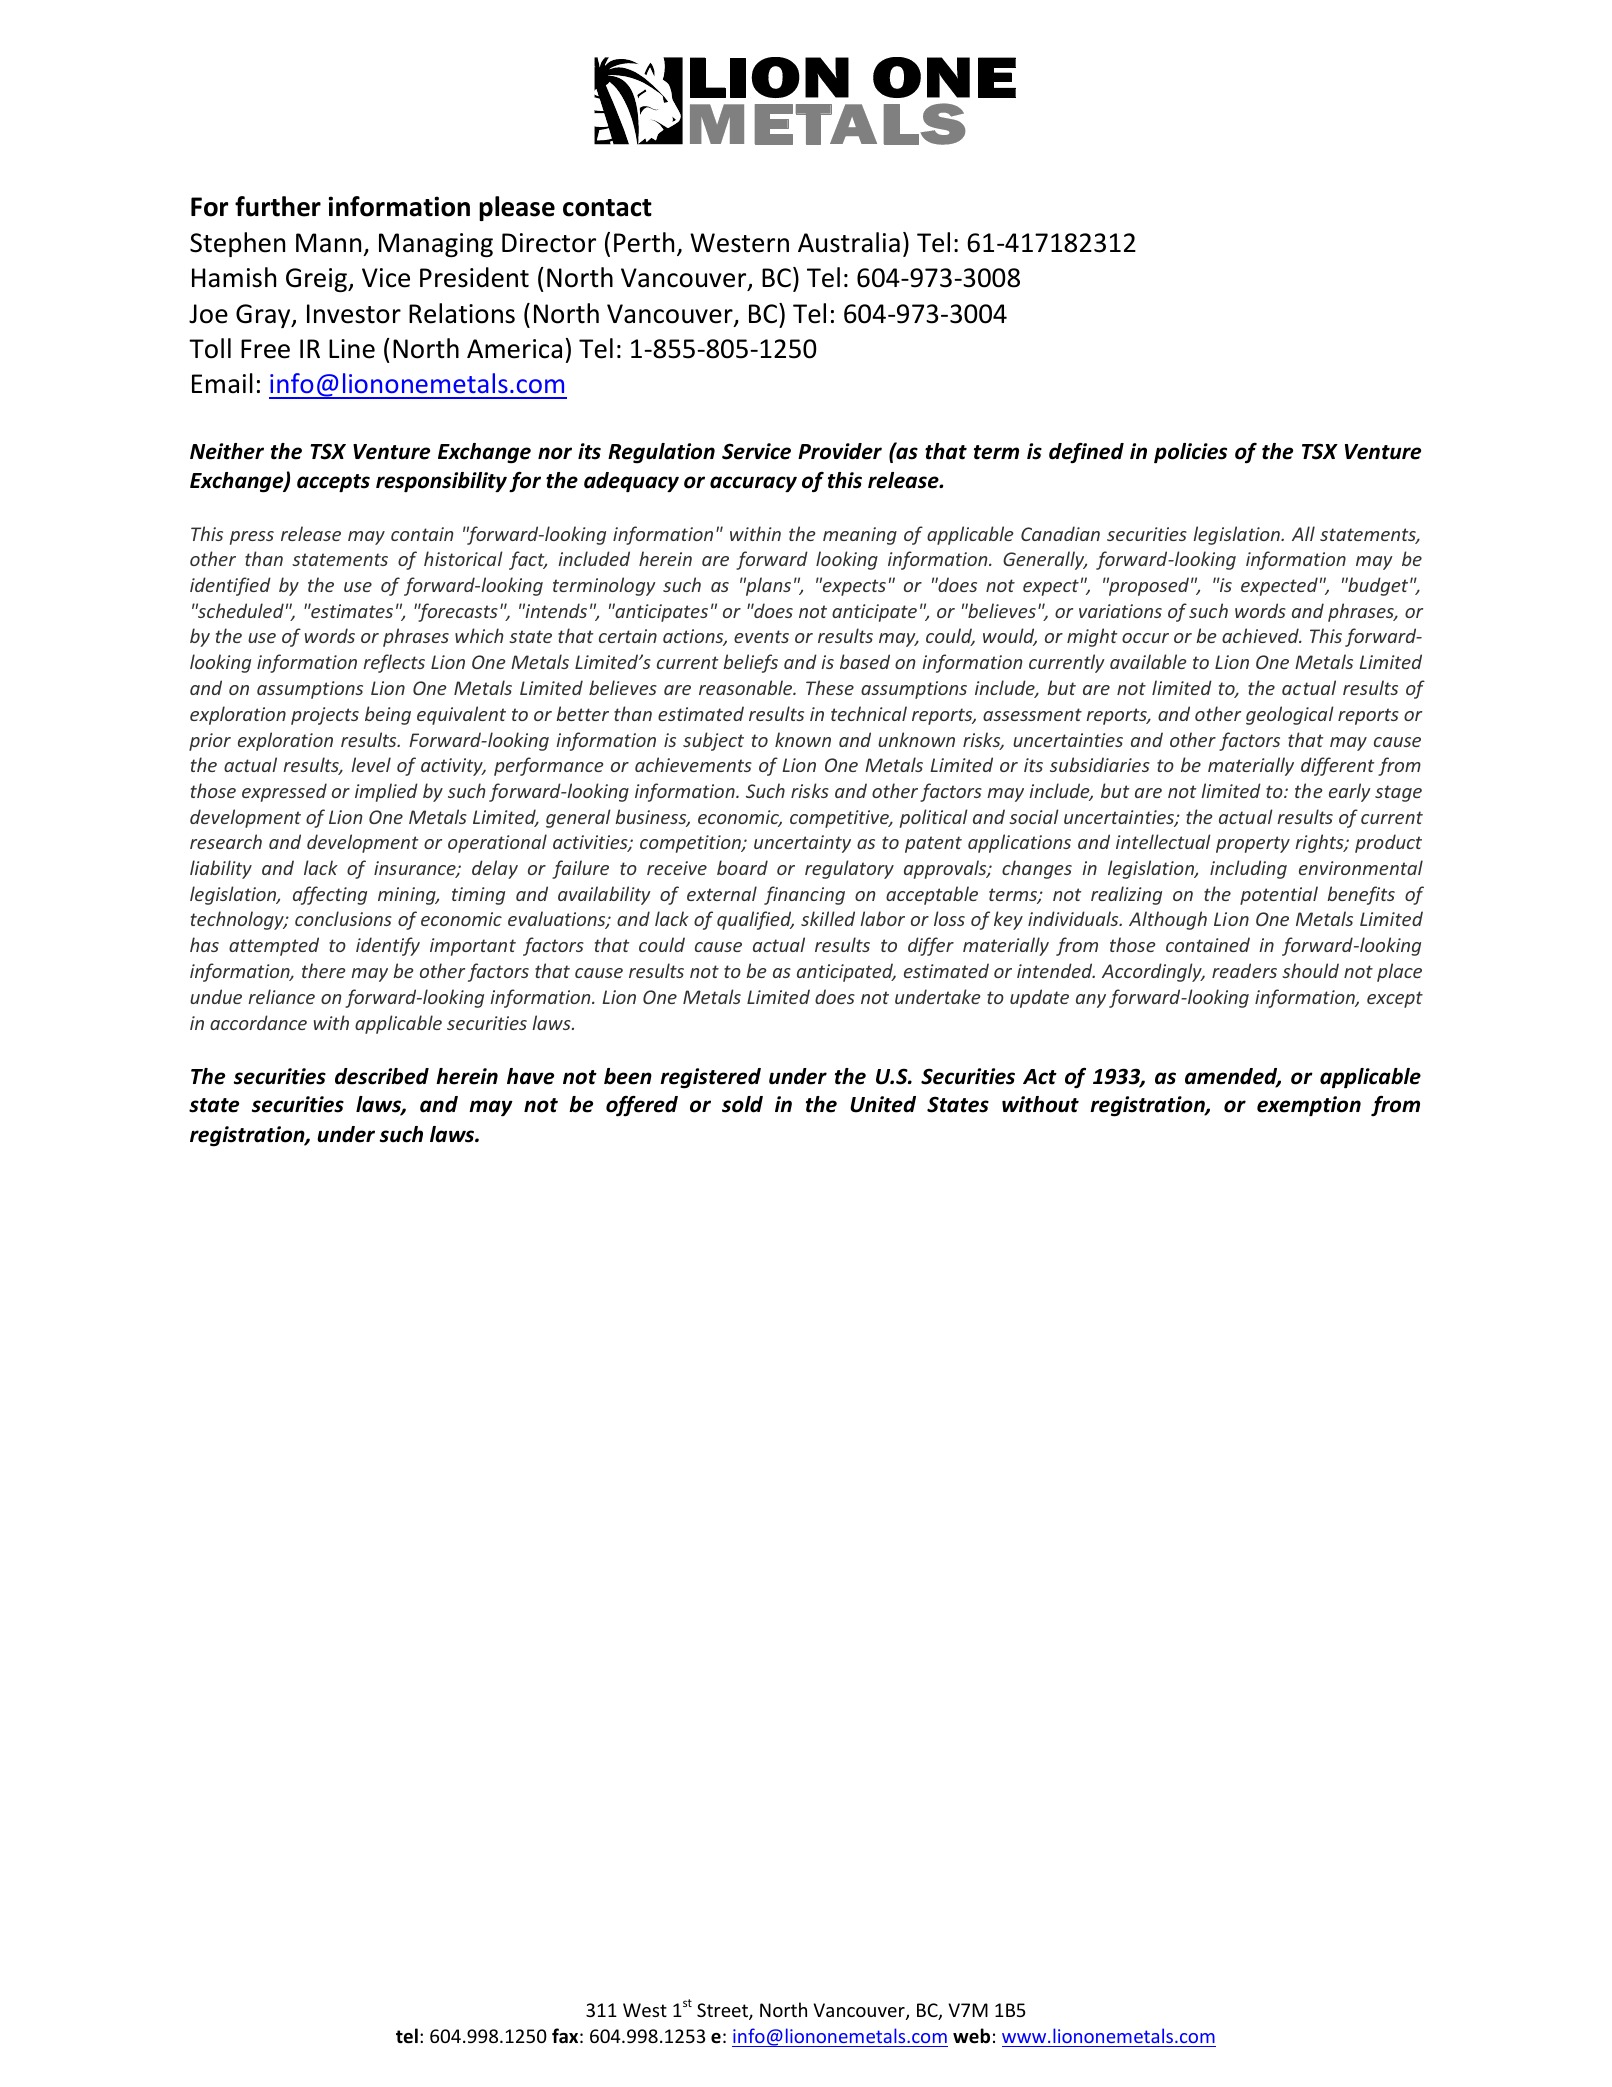  What do you see at coordinates (883, 1104) in the screenshot?
I see `United` at bounding box center [883, 1104].
